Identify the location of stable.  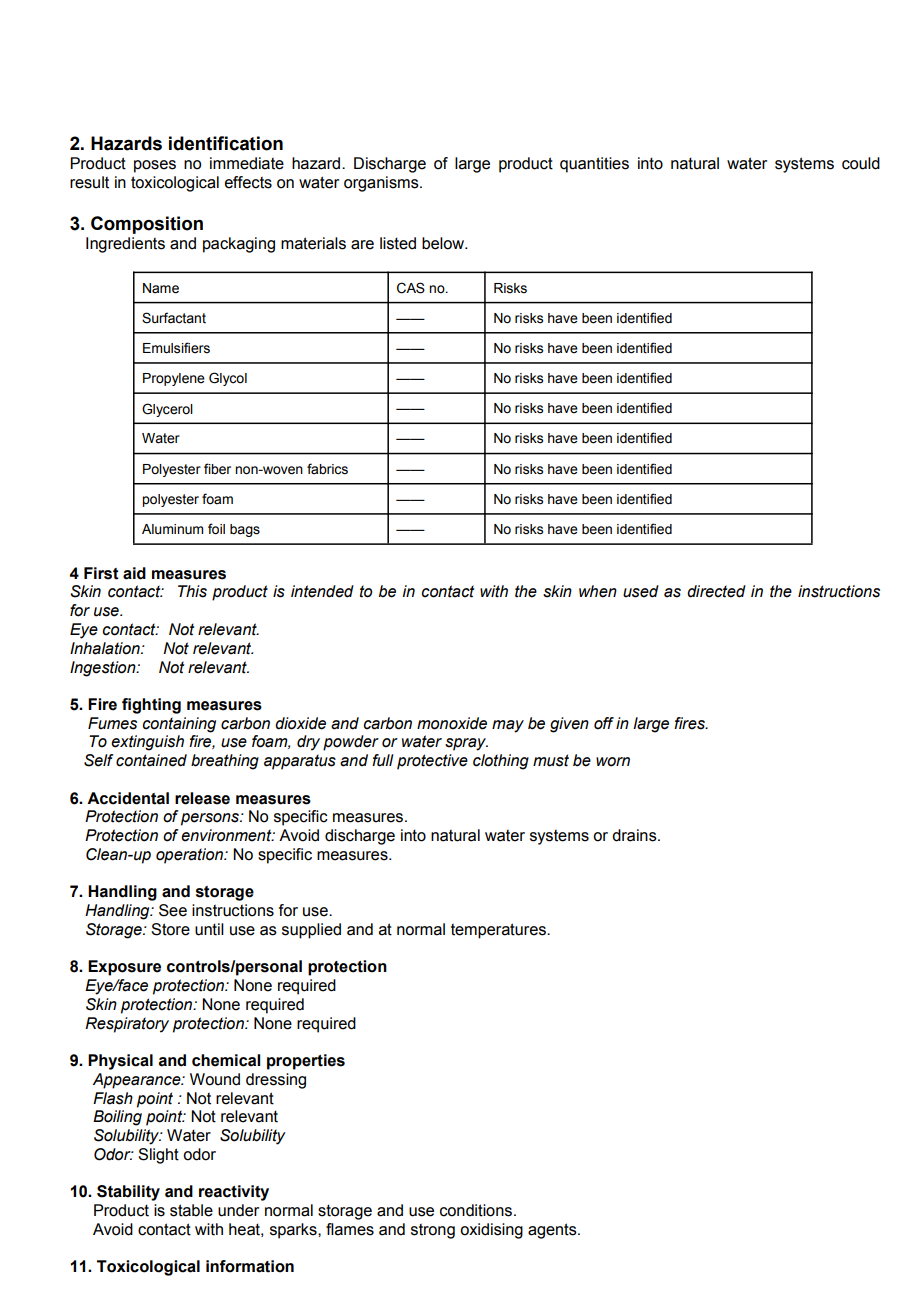
(191, 1210).
